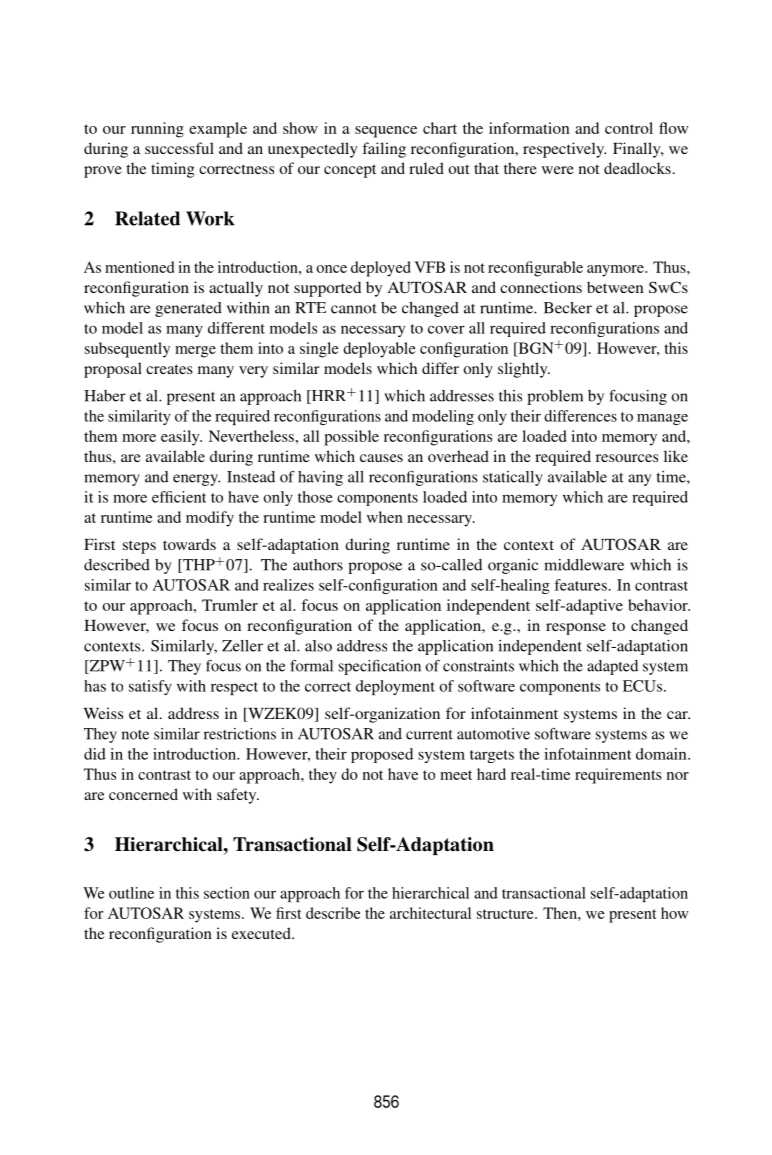 The height and width of the page is (1155, 772). Describe the element at coordinates (584, 565) in the page. I see `middleware` at that location.
